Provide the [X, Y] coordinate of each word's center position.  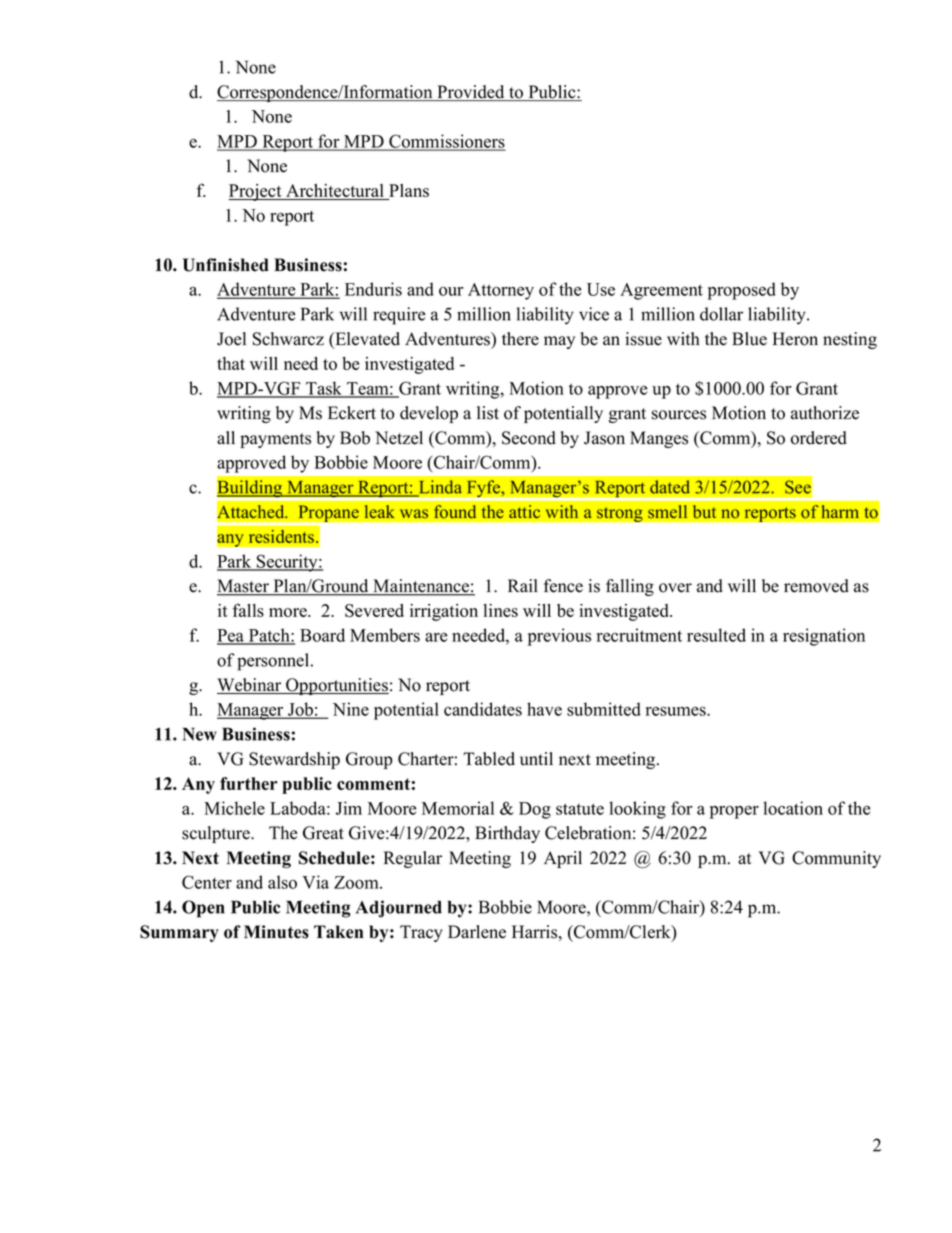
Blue [749, 339]
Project [256, 192]
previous [559, 637]
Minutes [276, 932]
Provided [471, 93]
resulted [716, 635]
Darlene [477, 932]
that [231, 363]
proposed [742, 291]
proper [734, 812]
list [488, 413]
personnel [274, 662]
